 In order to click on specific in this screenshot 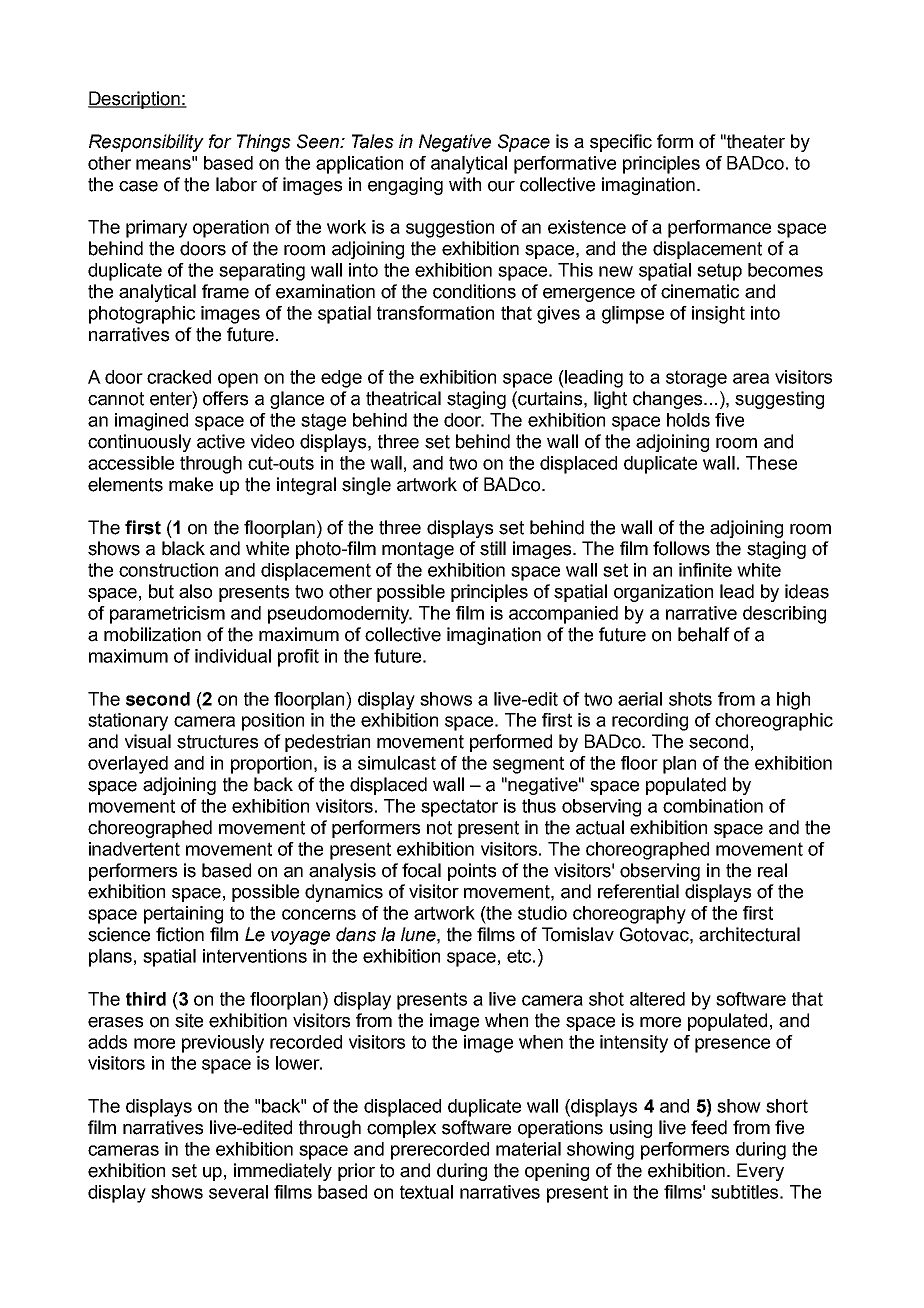, I will do `click(621, 143)`.
